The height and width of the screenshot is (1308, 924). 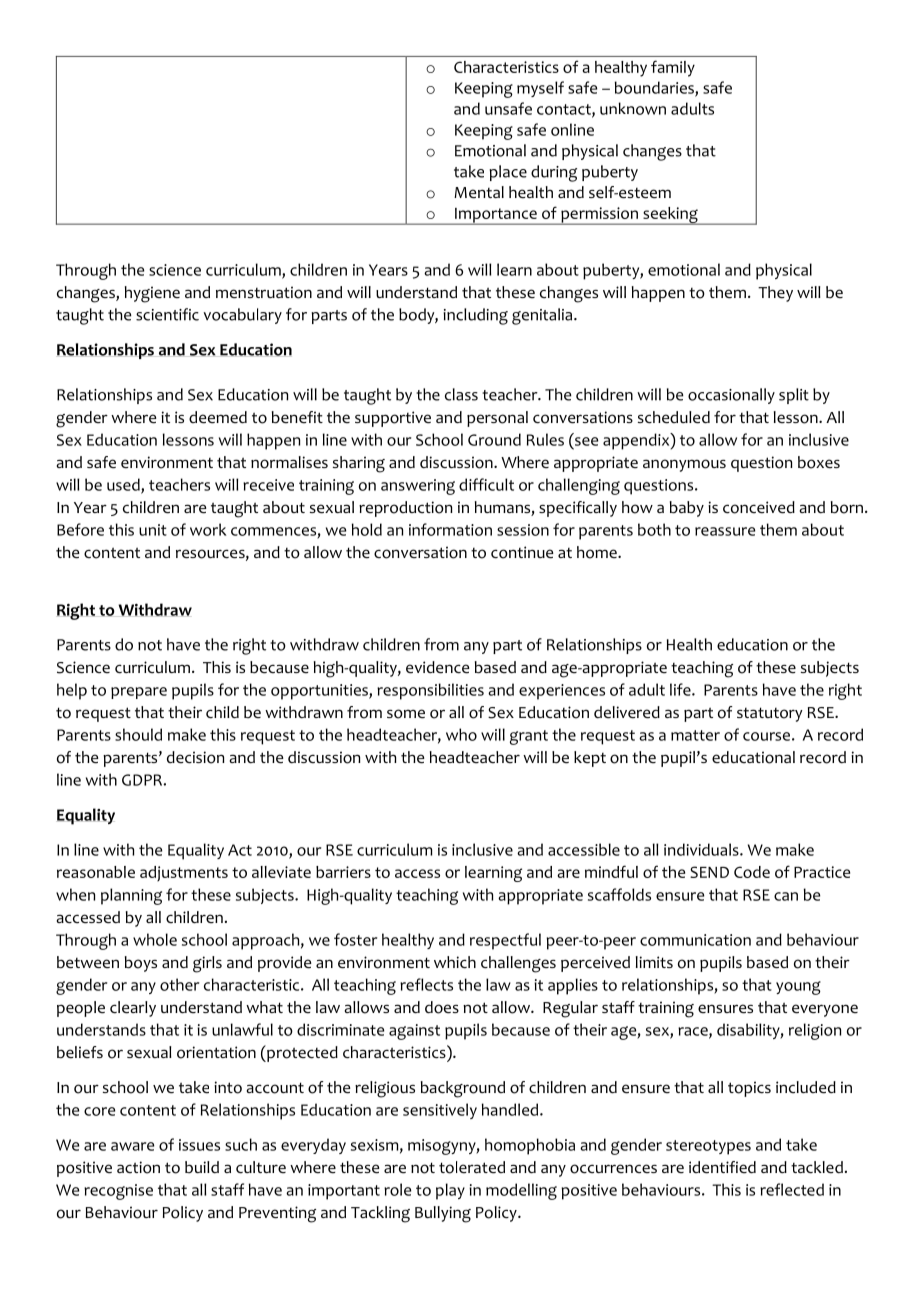 What do you see at coordinates (673, 68) in the screenshot?
I see `family` at bounding box center [673, 68].
